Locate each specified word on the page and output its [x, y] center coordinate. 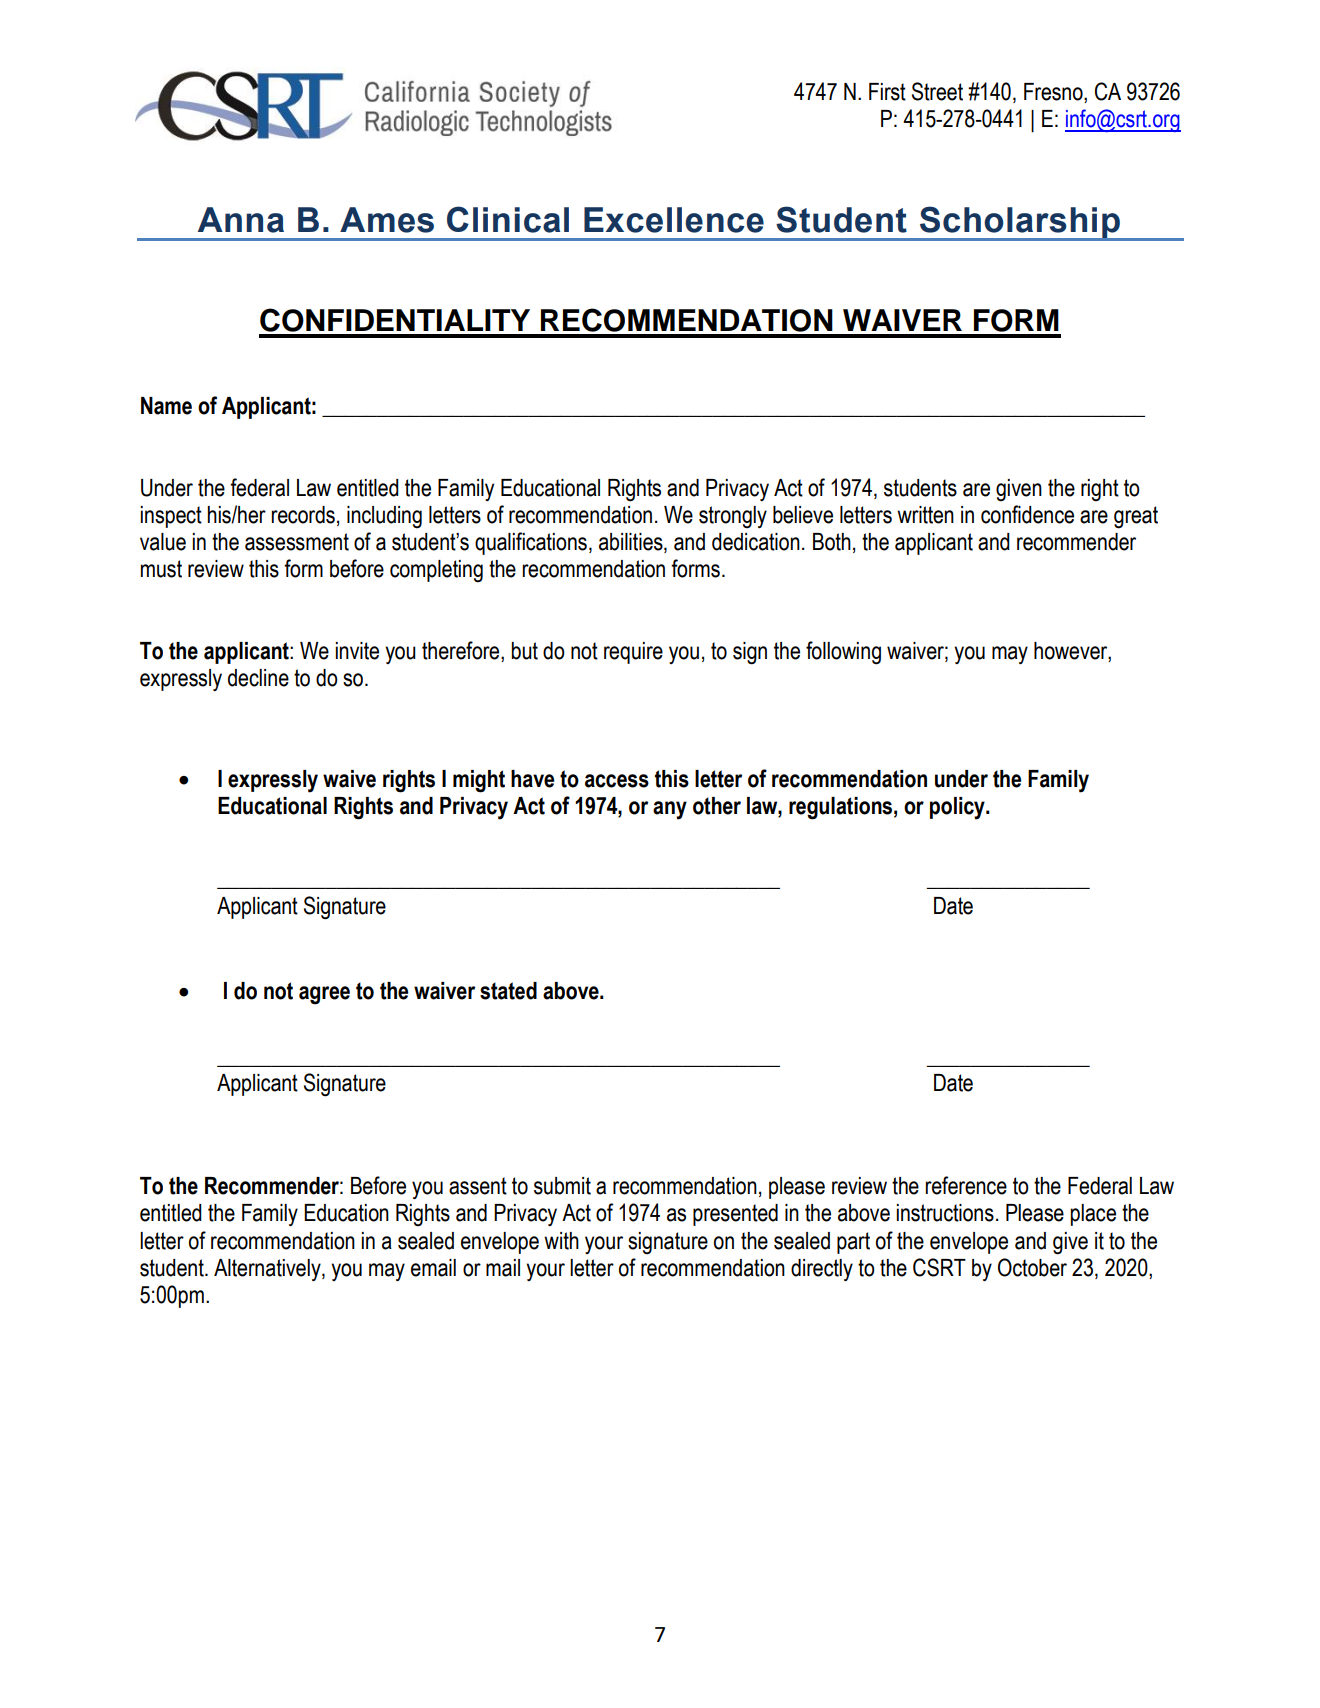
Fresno [1054, 93]
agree [324, 995]
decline [258, 678]
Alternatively [268, 1270]
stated [508, 991]
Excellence [674, 220]
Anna [241, 220]
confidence [1027, 514]
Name [166, 406]
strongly [733, 517]
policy [958, 808]
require [633, 653]
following [843, 653]
